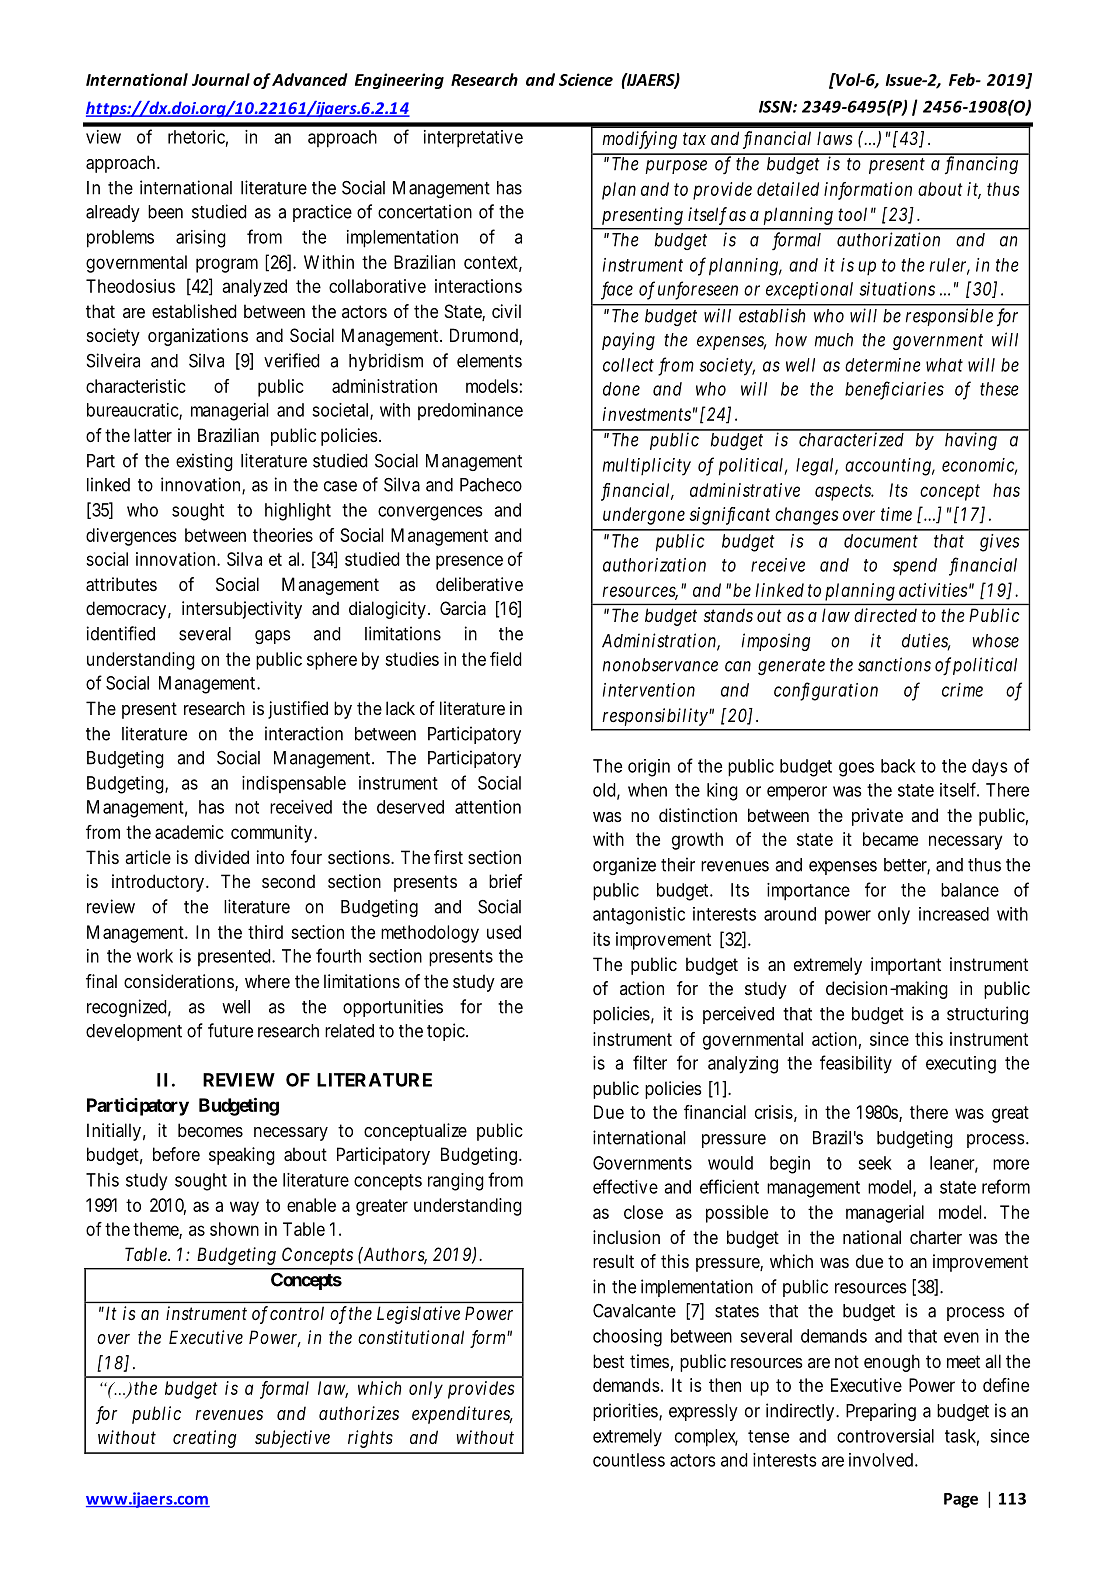 This screenshot has height=1579, width=1116. Describe the element at coordinates (629, 1460) in the screenshot. I see `countless` at that location.
